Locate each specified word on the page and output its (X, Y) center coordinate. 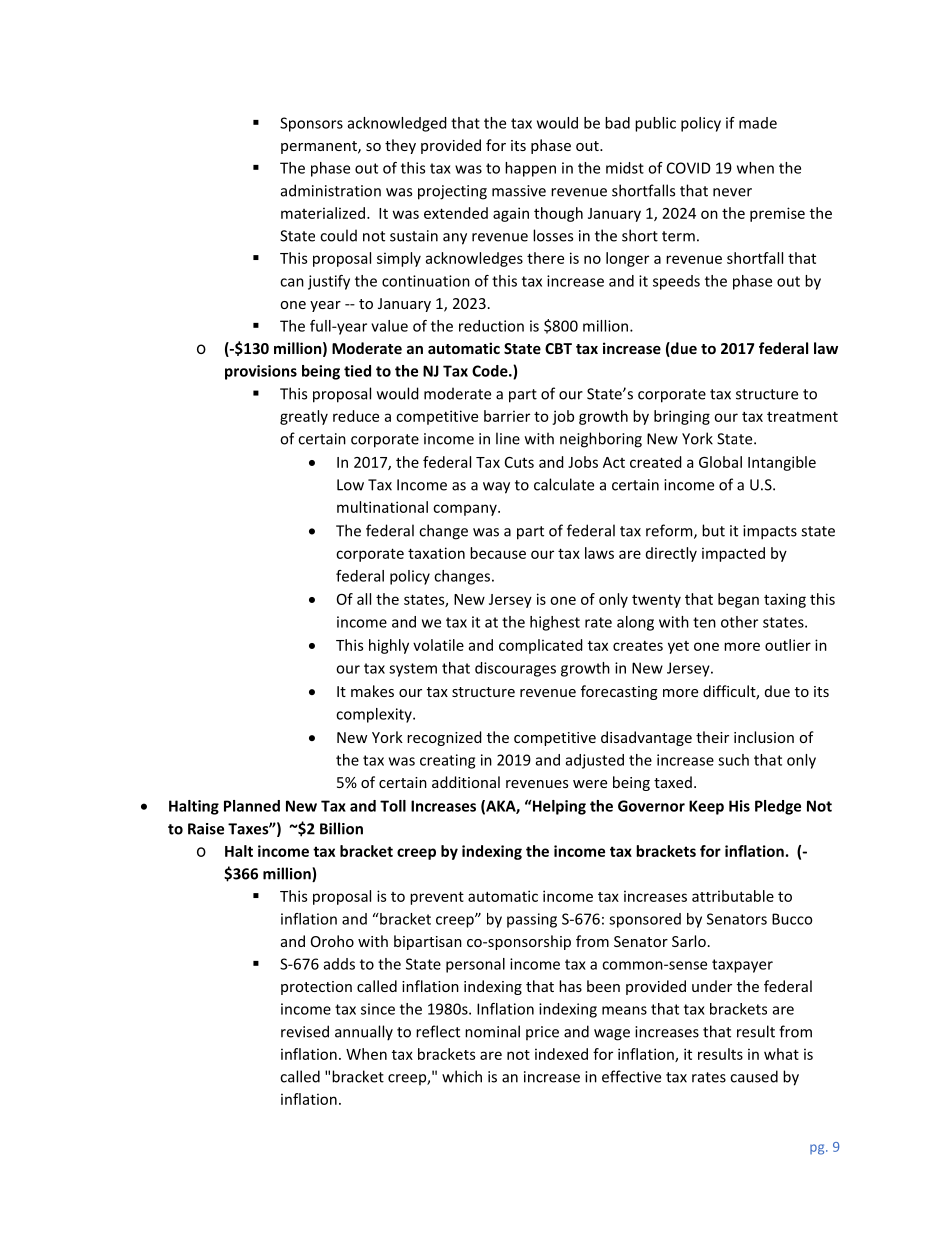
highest (555, 623)
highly (389, 646)
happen (530, 169)
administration (331, 190)
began (738, 600)
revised (305, 1031)
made (758, 123)
